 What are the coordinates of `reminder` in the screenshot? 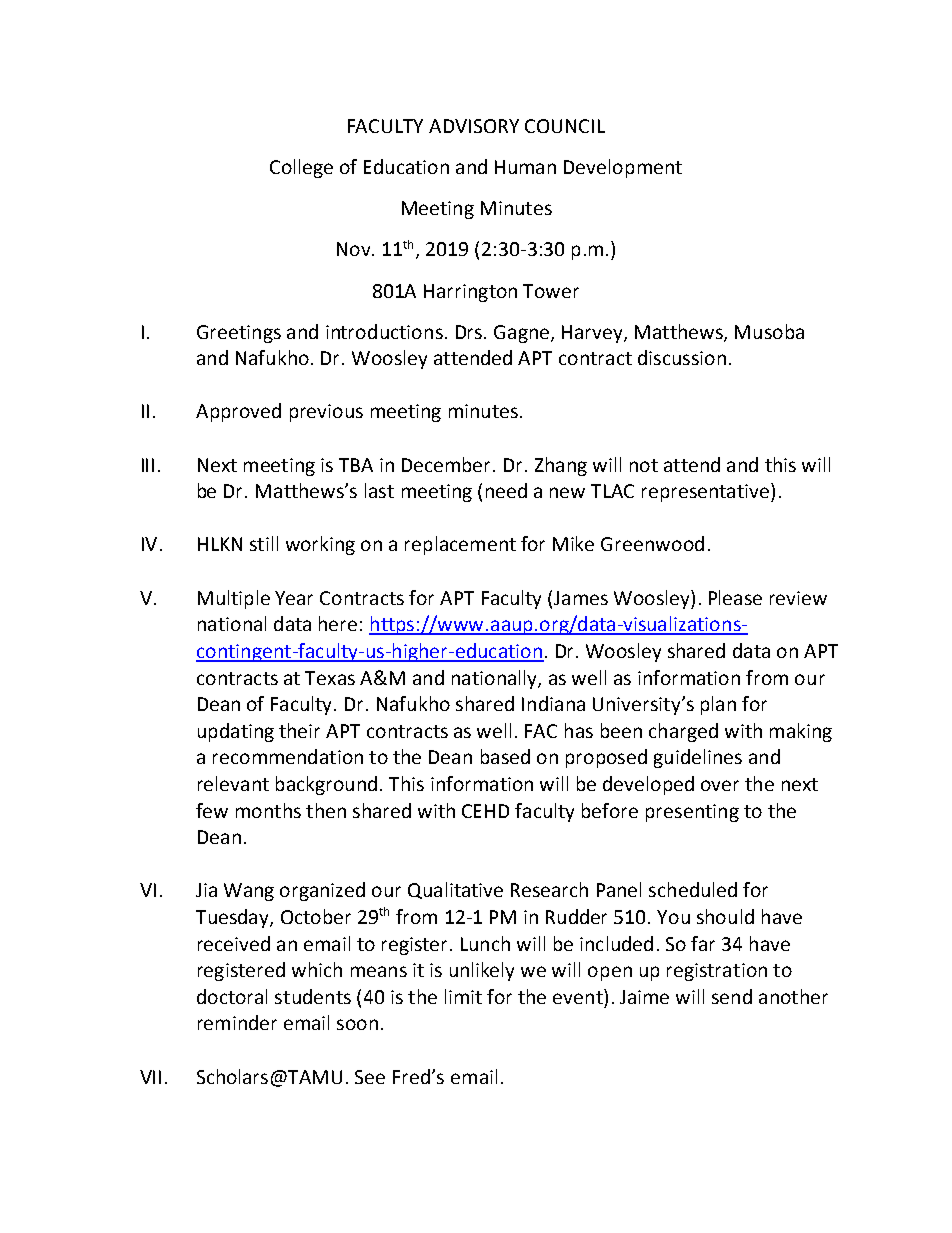 It's located at (237, 1022).
